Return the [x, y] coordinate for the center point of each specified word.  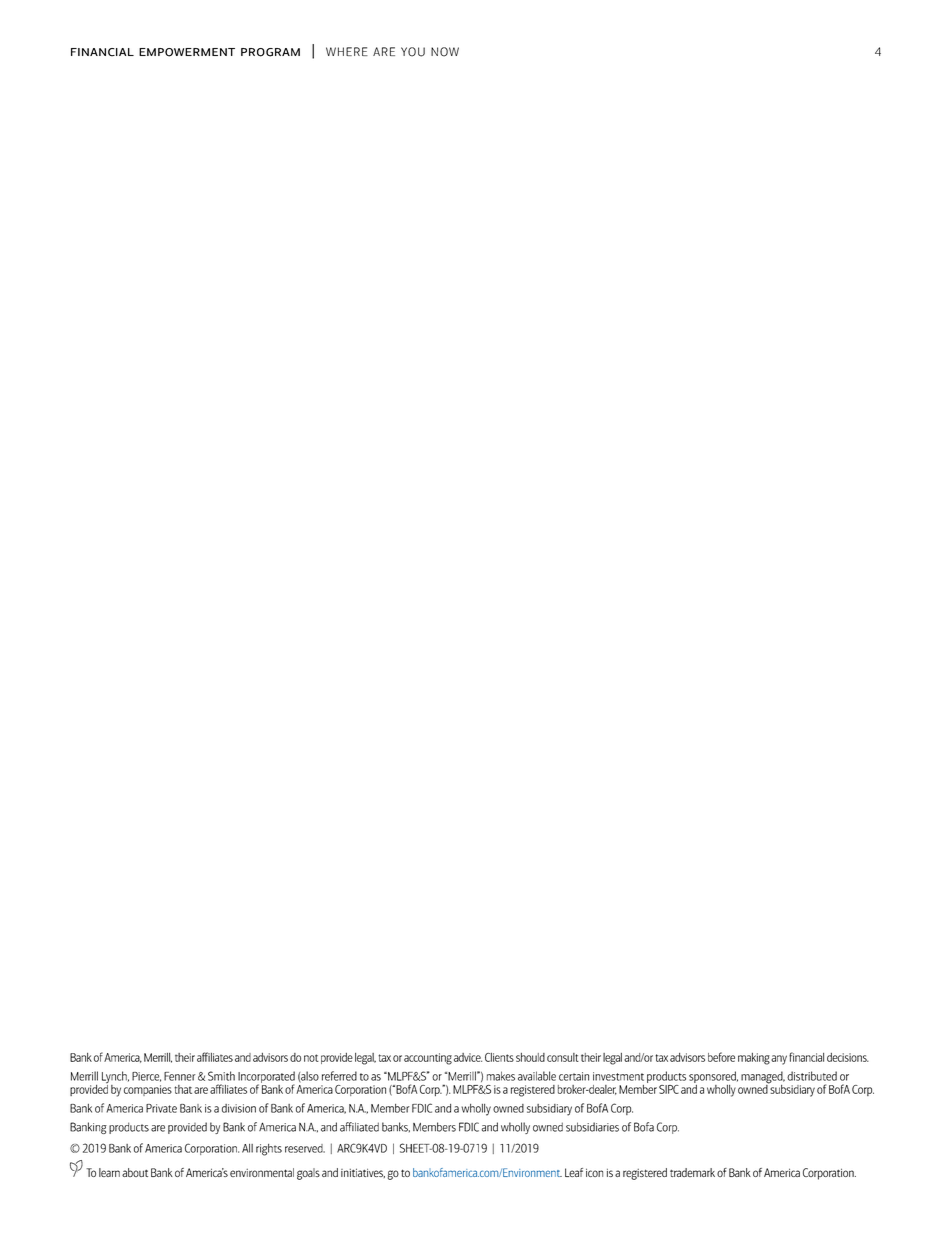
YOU [413, 52]
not [311, 1058]
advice [468, 1057]
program [270, 52]
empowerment [187, 52]
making [754, 1059]
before [721, 1057]
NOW [445, 52]
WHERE [347, 51]
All [247, 1148]
